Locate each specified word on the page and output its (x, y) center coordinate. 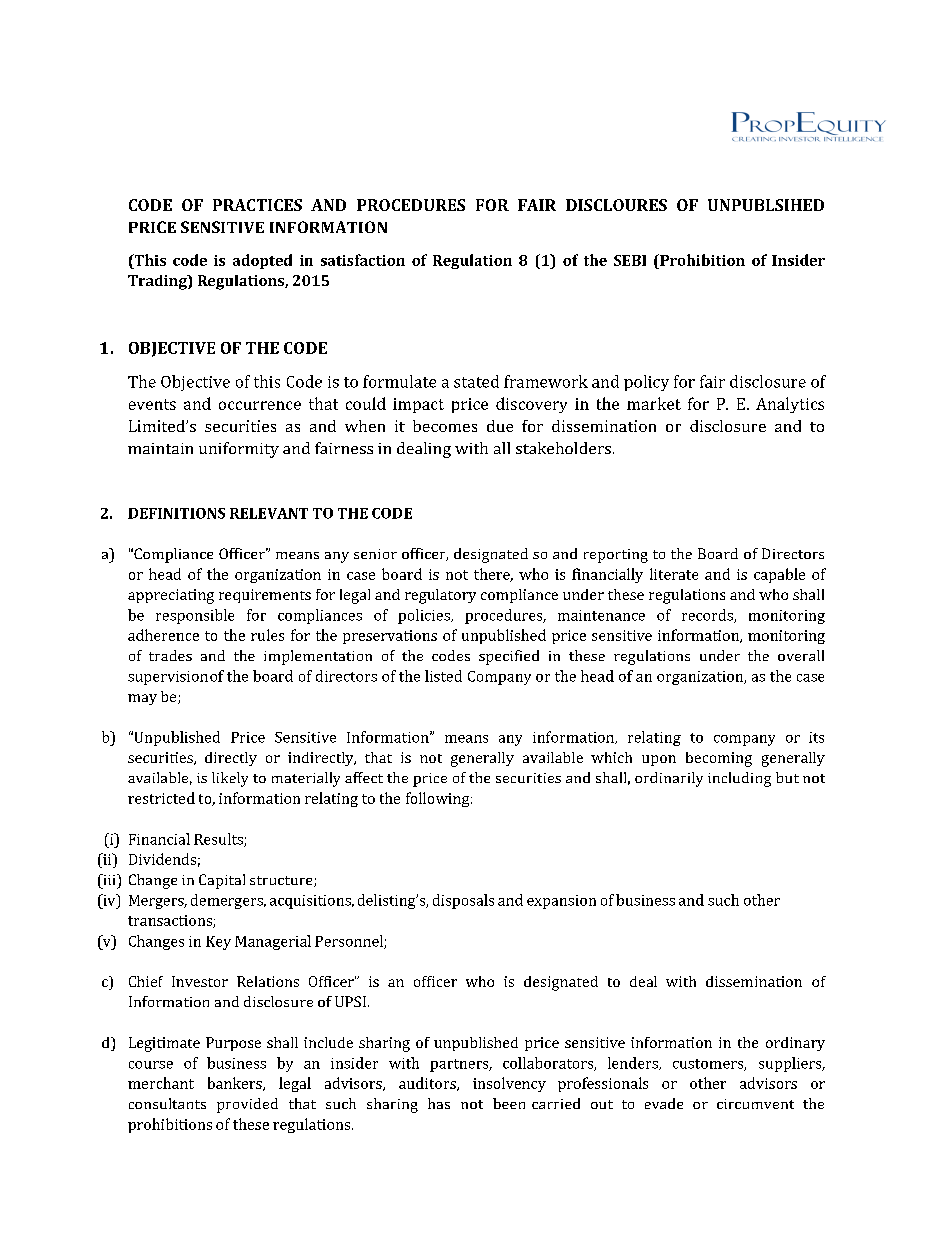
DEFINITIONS (176, 513)
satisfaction (363, 260)
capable (779, 575)
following (439, 799)
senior (375, 554)
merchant (161, 1083)
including (739, 779)
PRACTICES (257, 205)
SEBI (630, 260)
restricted (161, 798)
